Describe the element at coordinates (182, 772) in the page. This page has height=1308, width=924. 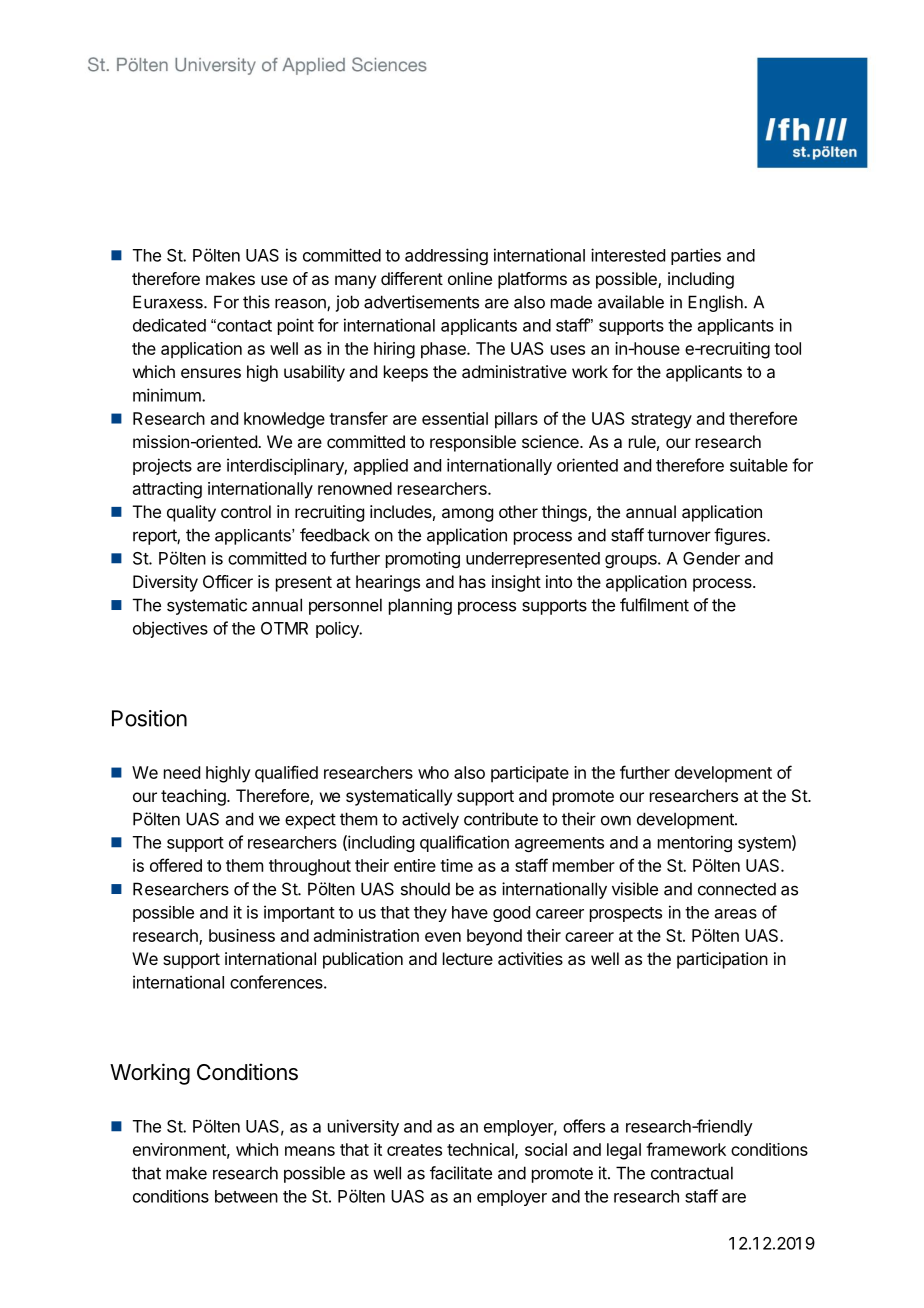
I see `need` at that location.
